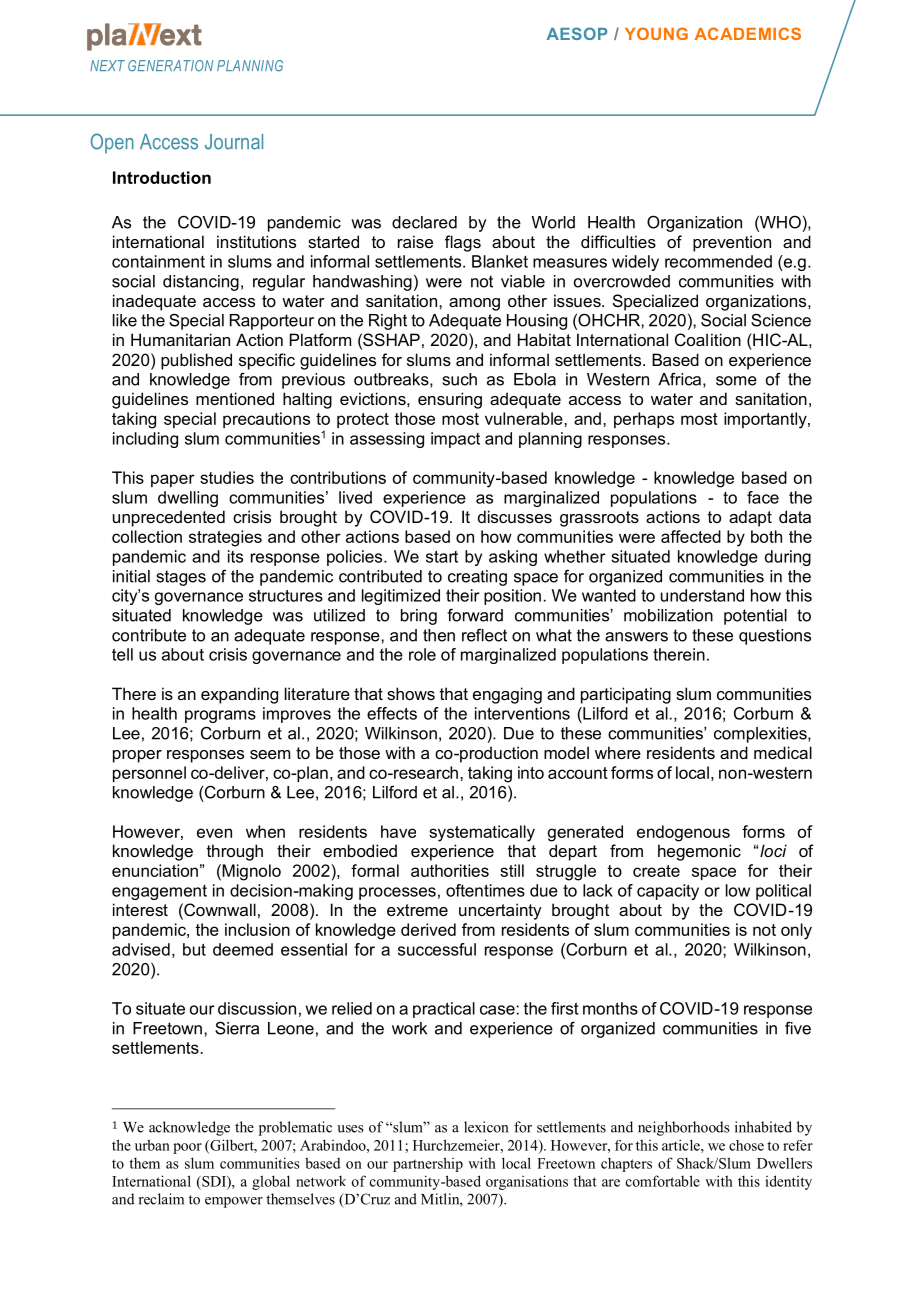 This screenshot has height=1308, width=924. I want to click on forward, so click(475, 615).
